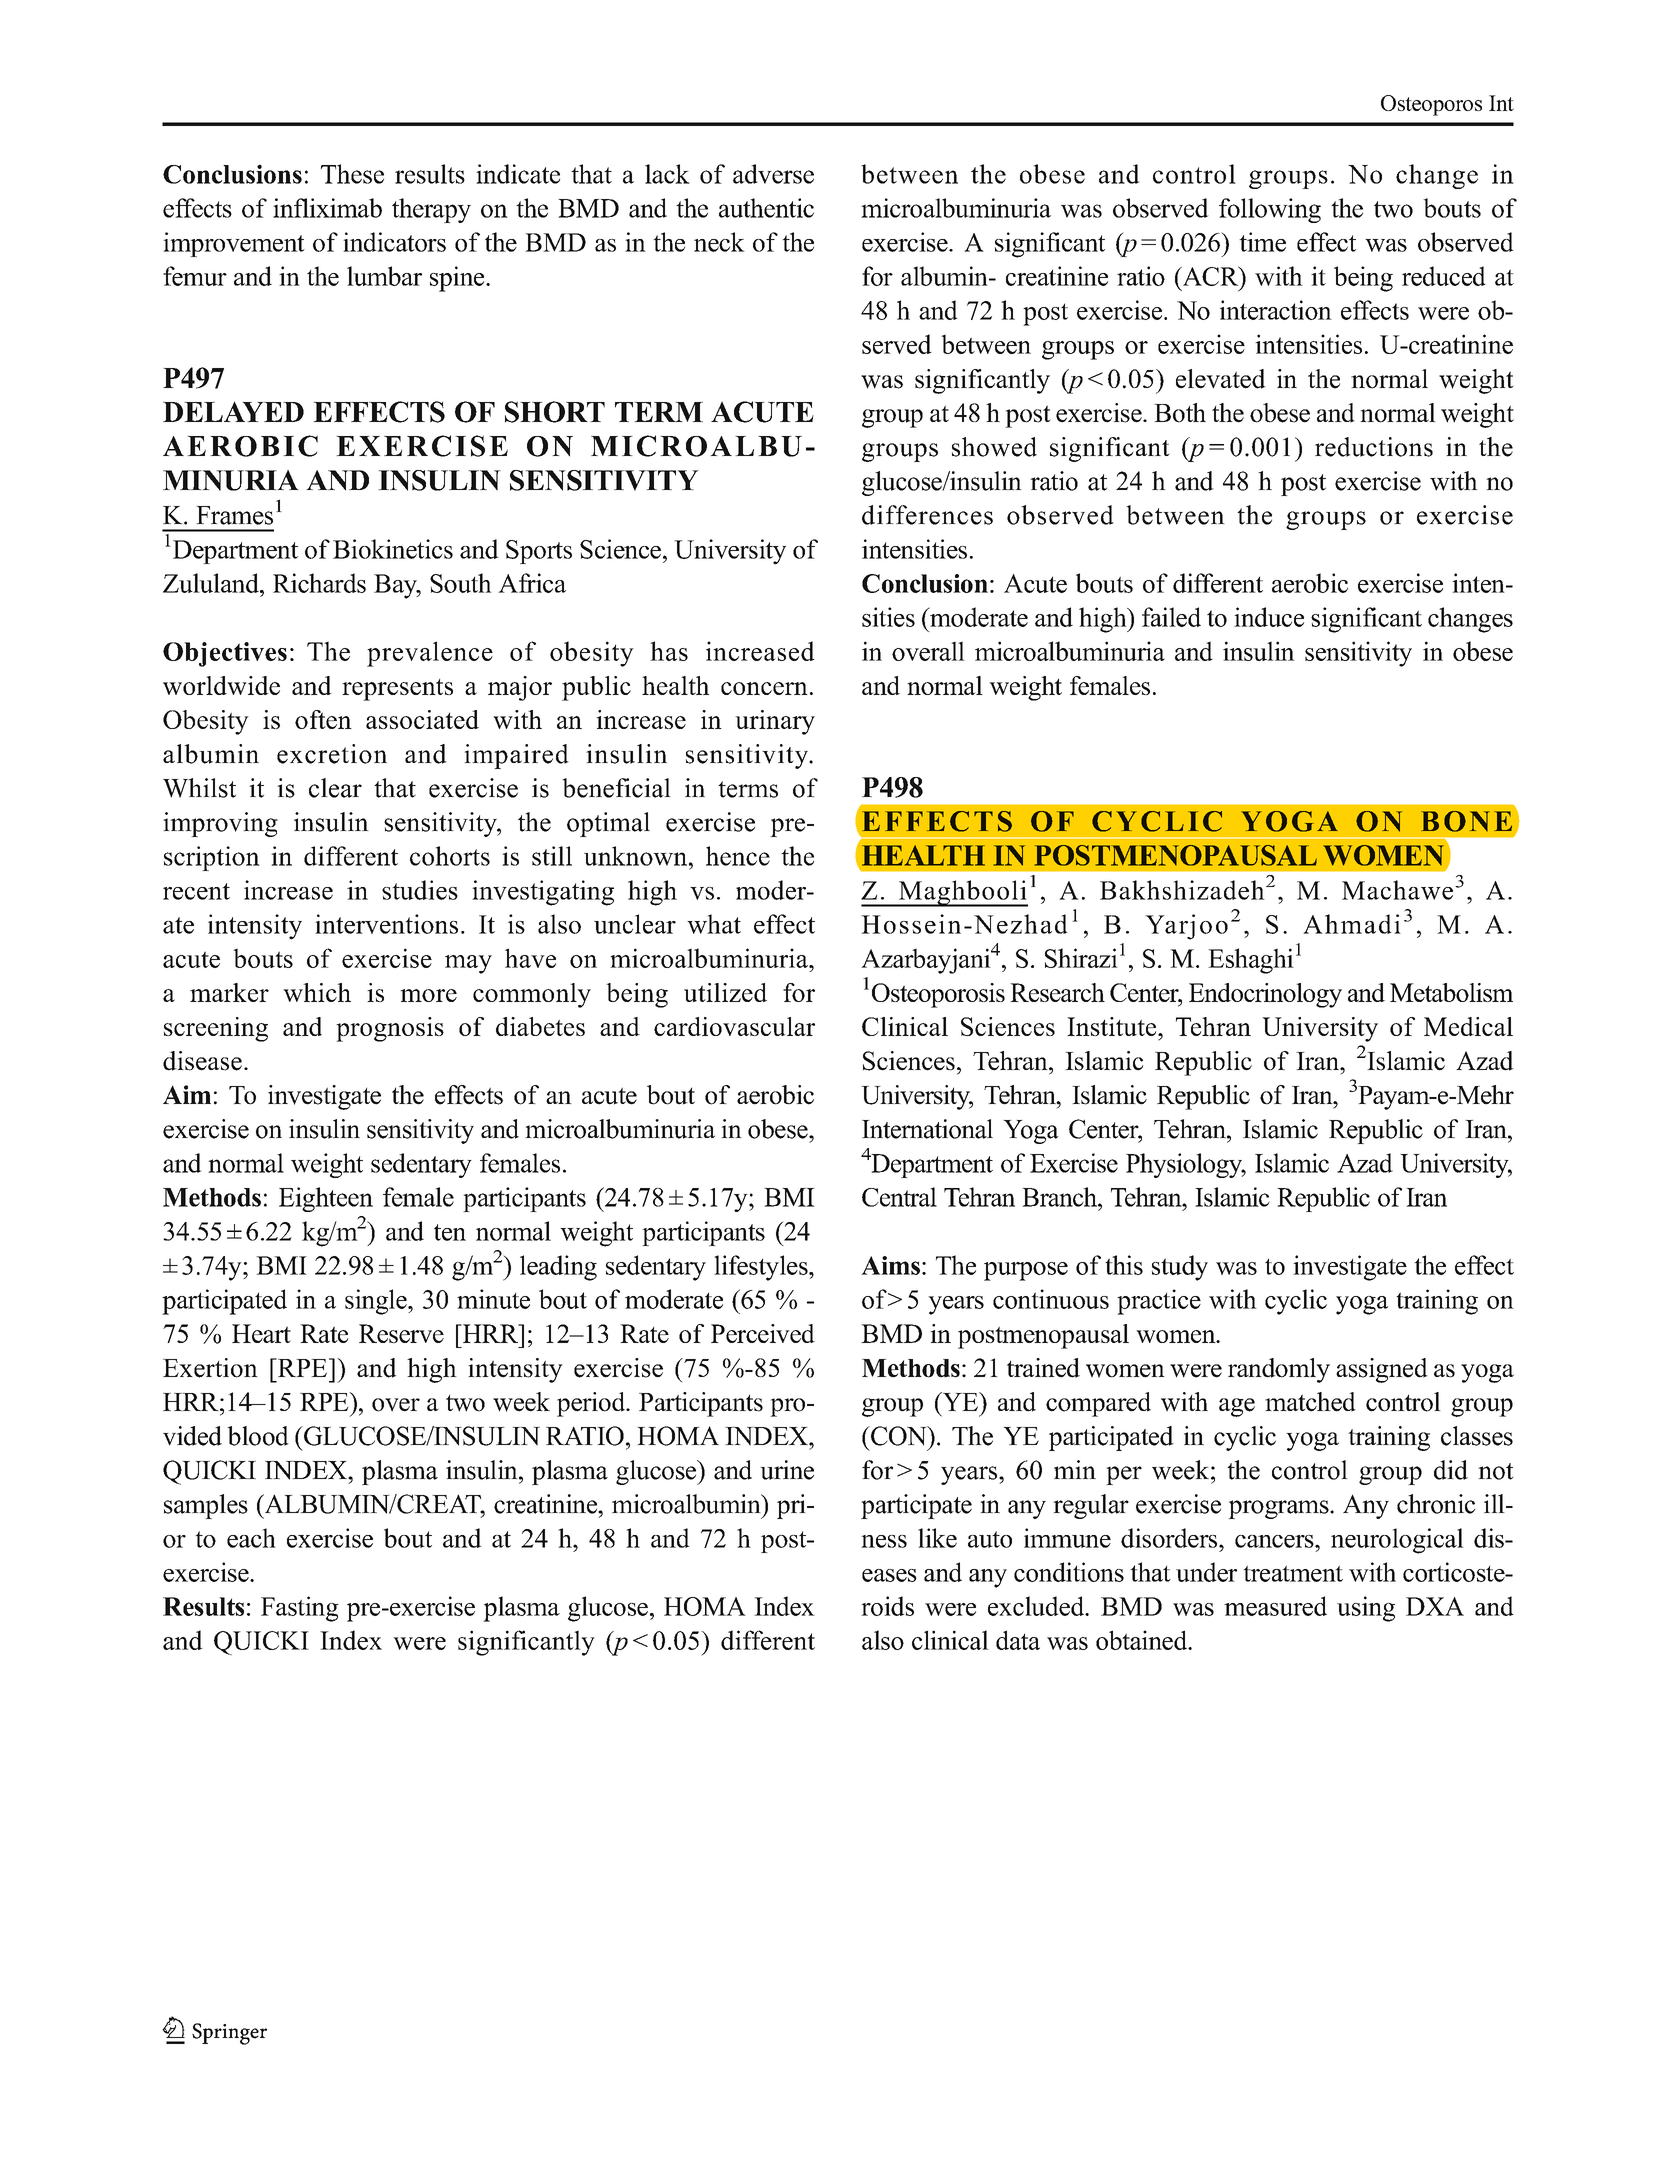 Image resolution: width=1676 pixels, height=2169 pixels. Describe the element at coordinates (1270, 210) in the page. I see `following` at that location.
